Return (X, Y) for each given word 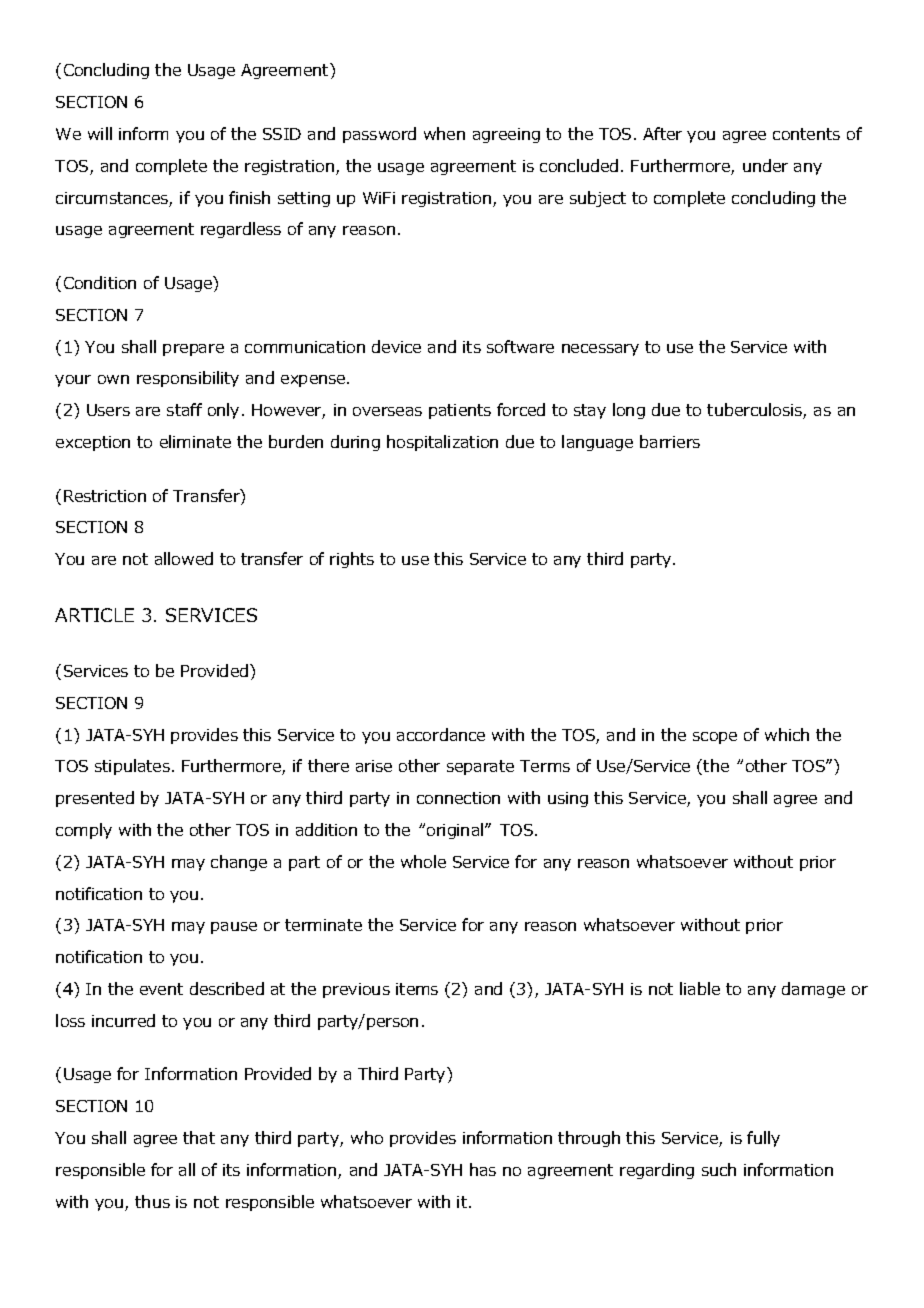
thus (152, 1201)
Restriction (105, 496)
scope (715, 738)
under (765, 165)
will (100, 133)
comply (84, 831)
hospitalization (442, 443)
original (456, 831)
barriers (670, 441)
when (444, 133)
